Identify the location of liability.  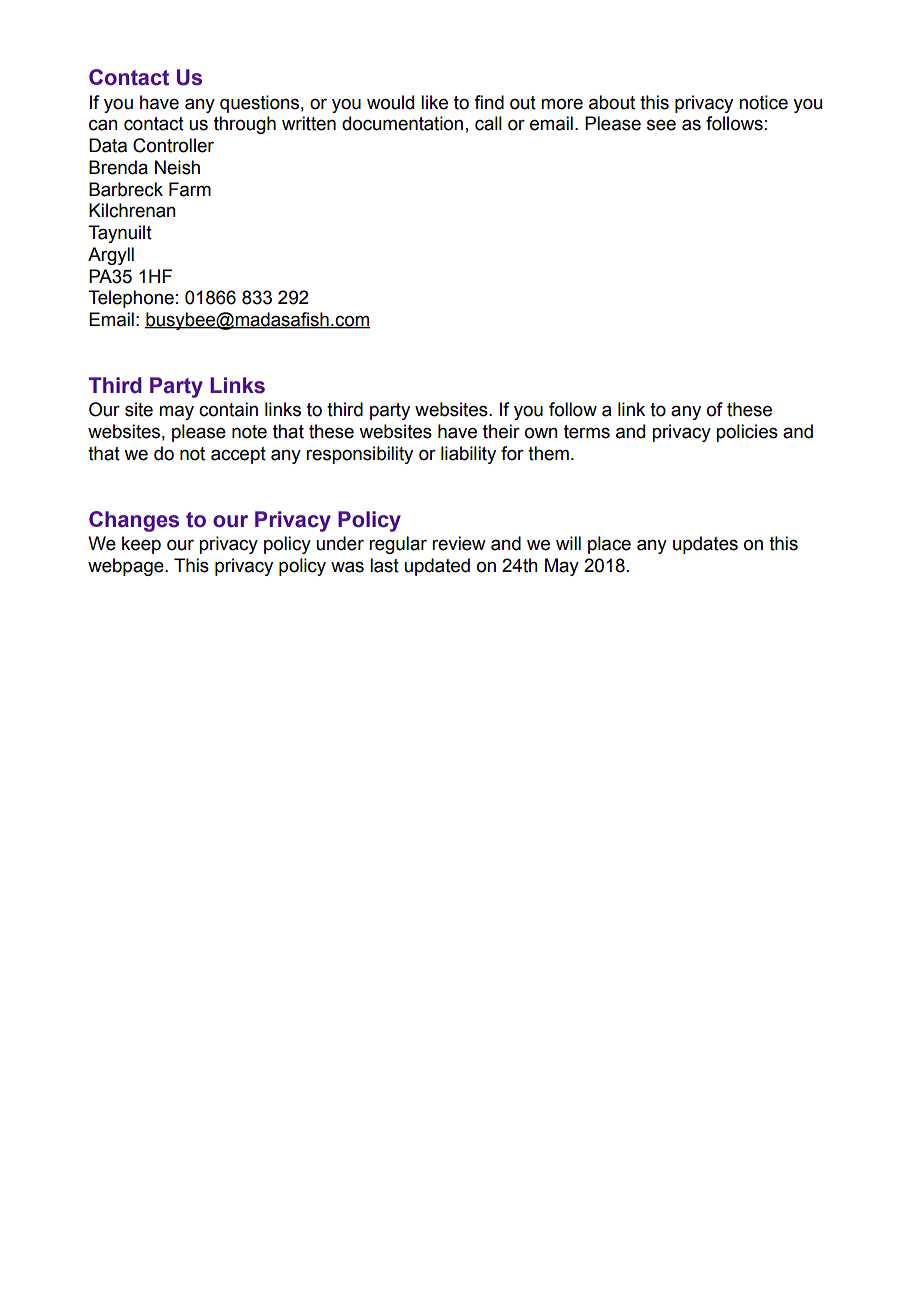
(468, 455).
